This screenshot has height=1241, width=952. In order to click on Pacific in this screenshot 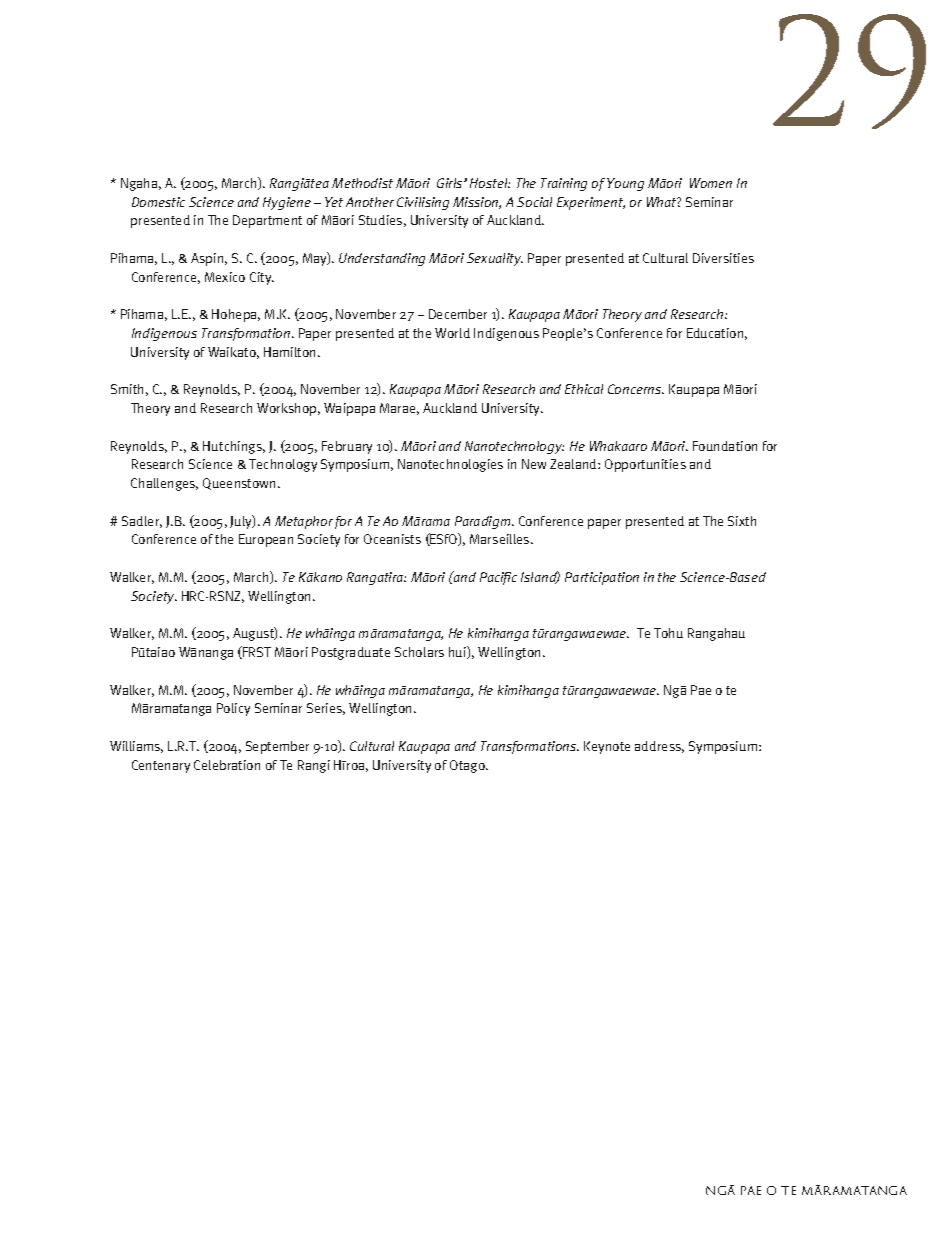, I will do `click(498, 578)`.
